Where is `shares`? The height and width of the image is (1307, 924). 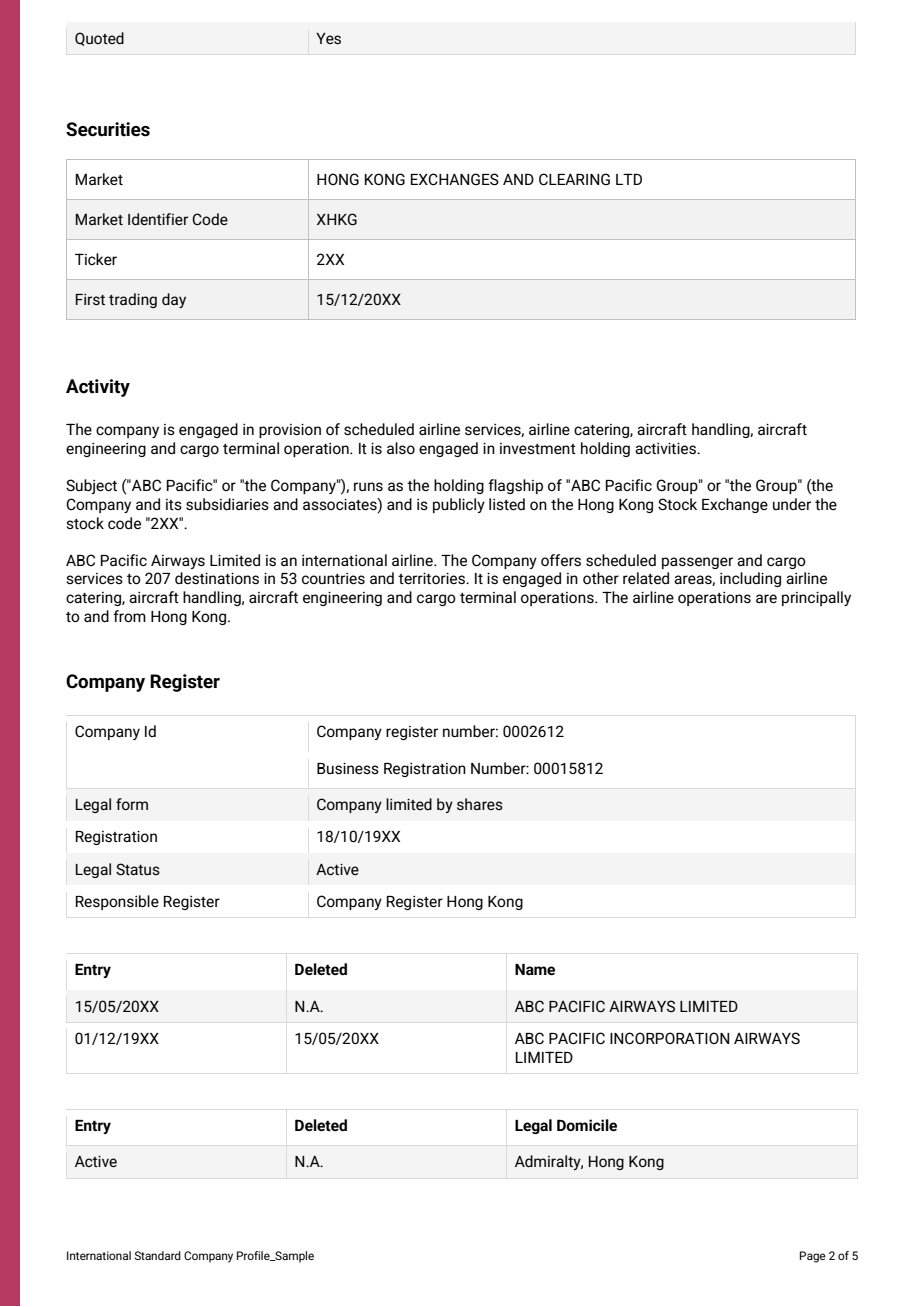 shares is located at coordinates (480, 804).
